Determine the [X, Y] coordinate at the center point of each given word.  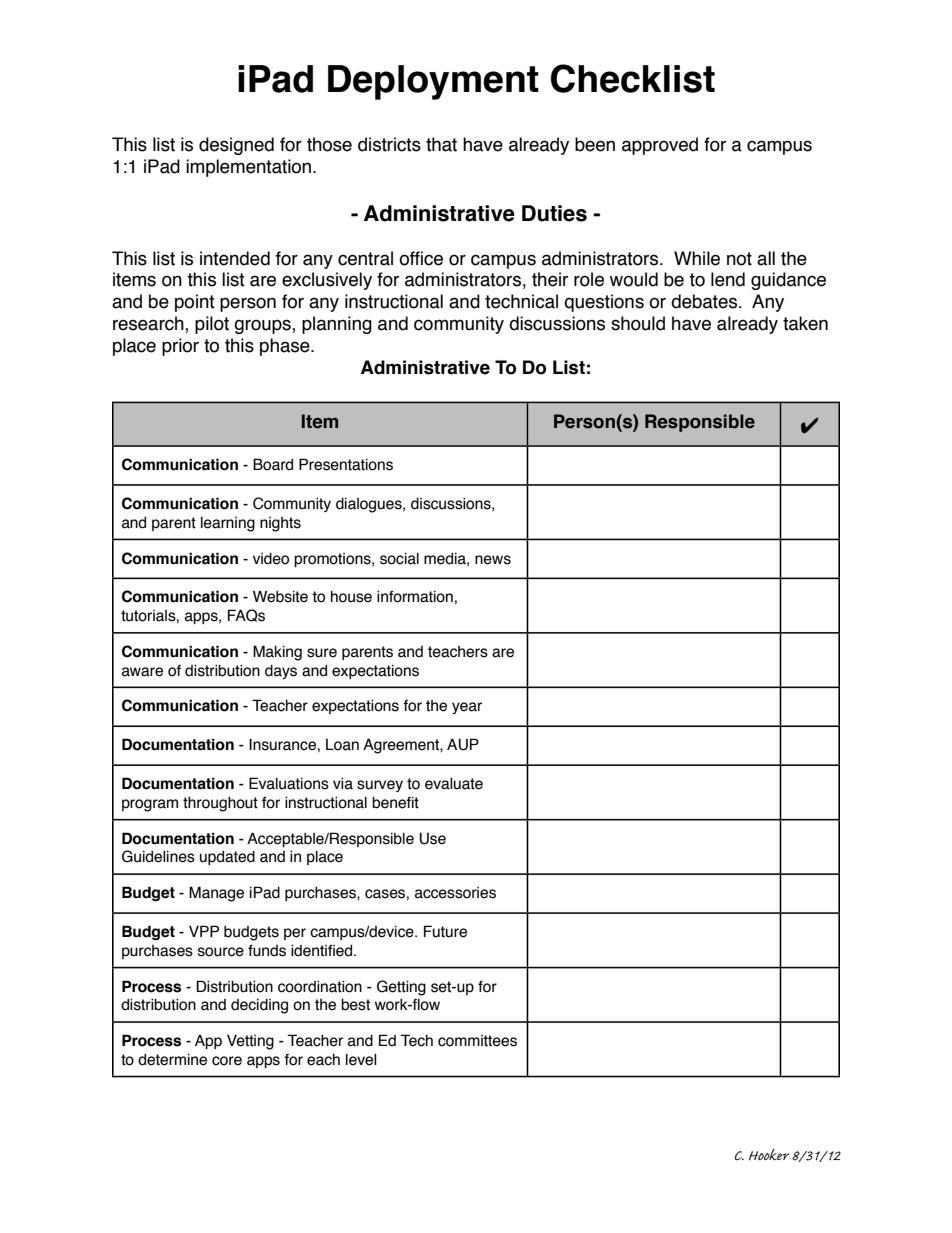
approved [660, 146]
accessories [455, 893]
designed [236, 146]
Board [273, 464]
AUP [463, 744]
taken [805, 323]
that [441, 144]
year [467, 708]
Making [277, 653]
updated [227, 858]
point [195, 303]
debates [705, 301]
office [421, 258]
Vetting [250, 1042]
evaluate [454, 784]
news [493, 560]
